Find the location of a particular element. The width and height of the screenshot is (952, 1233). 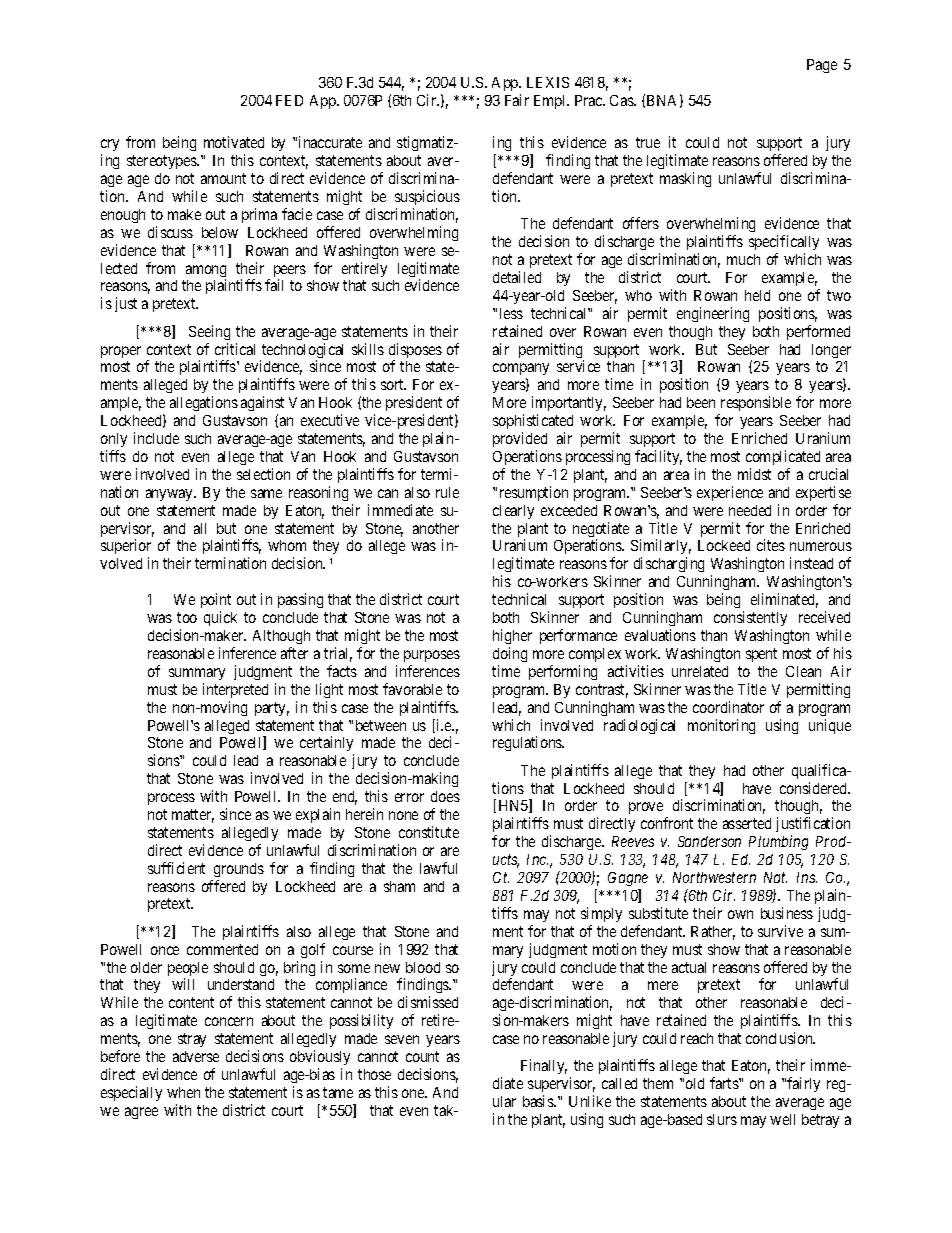

FED is located at coordinates (289, 100).
